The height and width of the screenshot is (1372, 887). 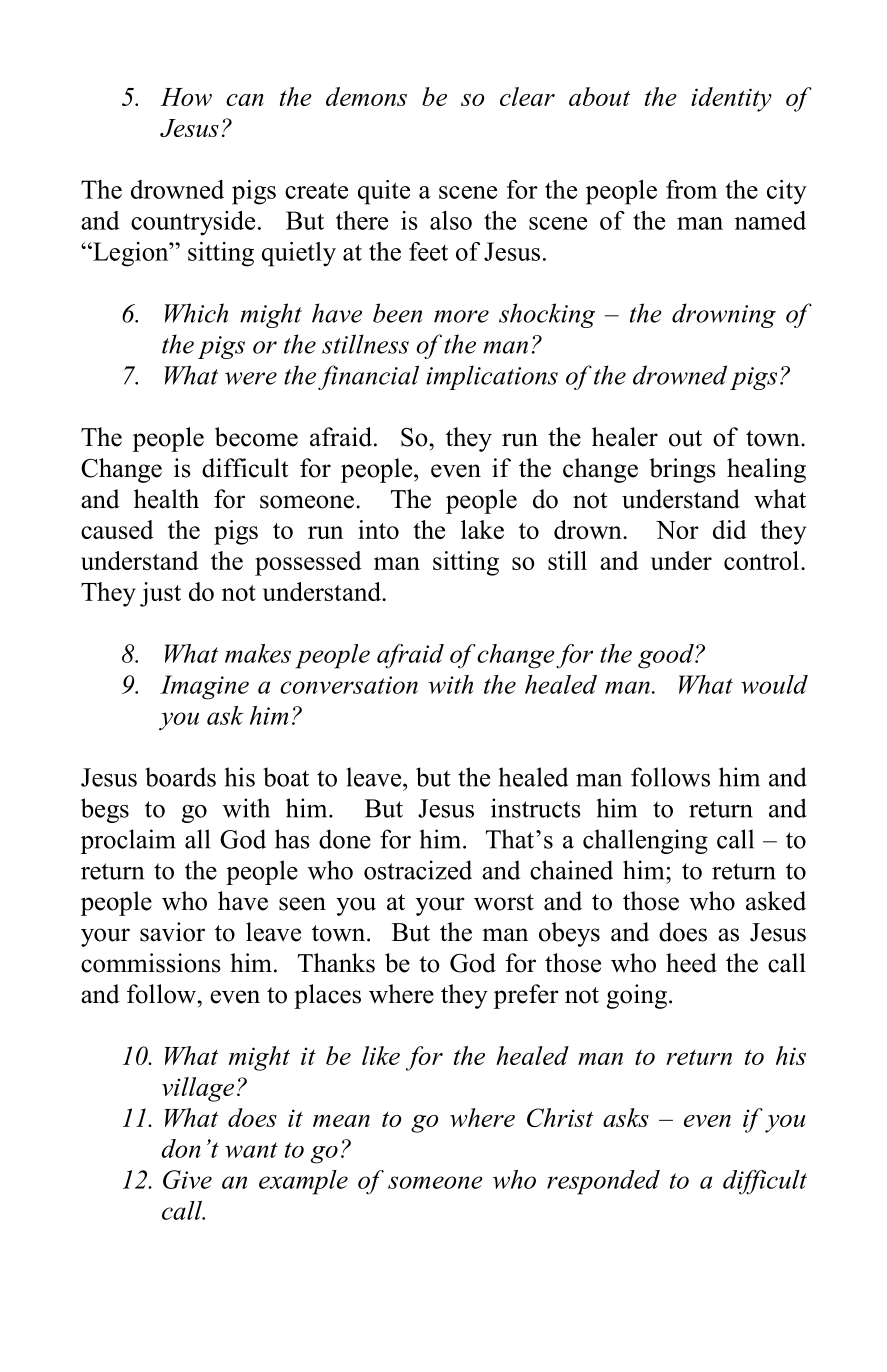 I want to click on asks, so click(x=626, y=1117).
